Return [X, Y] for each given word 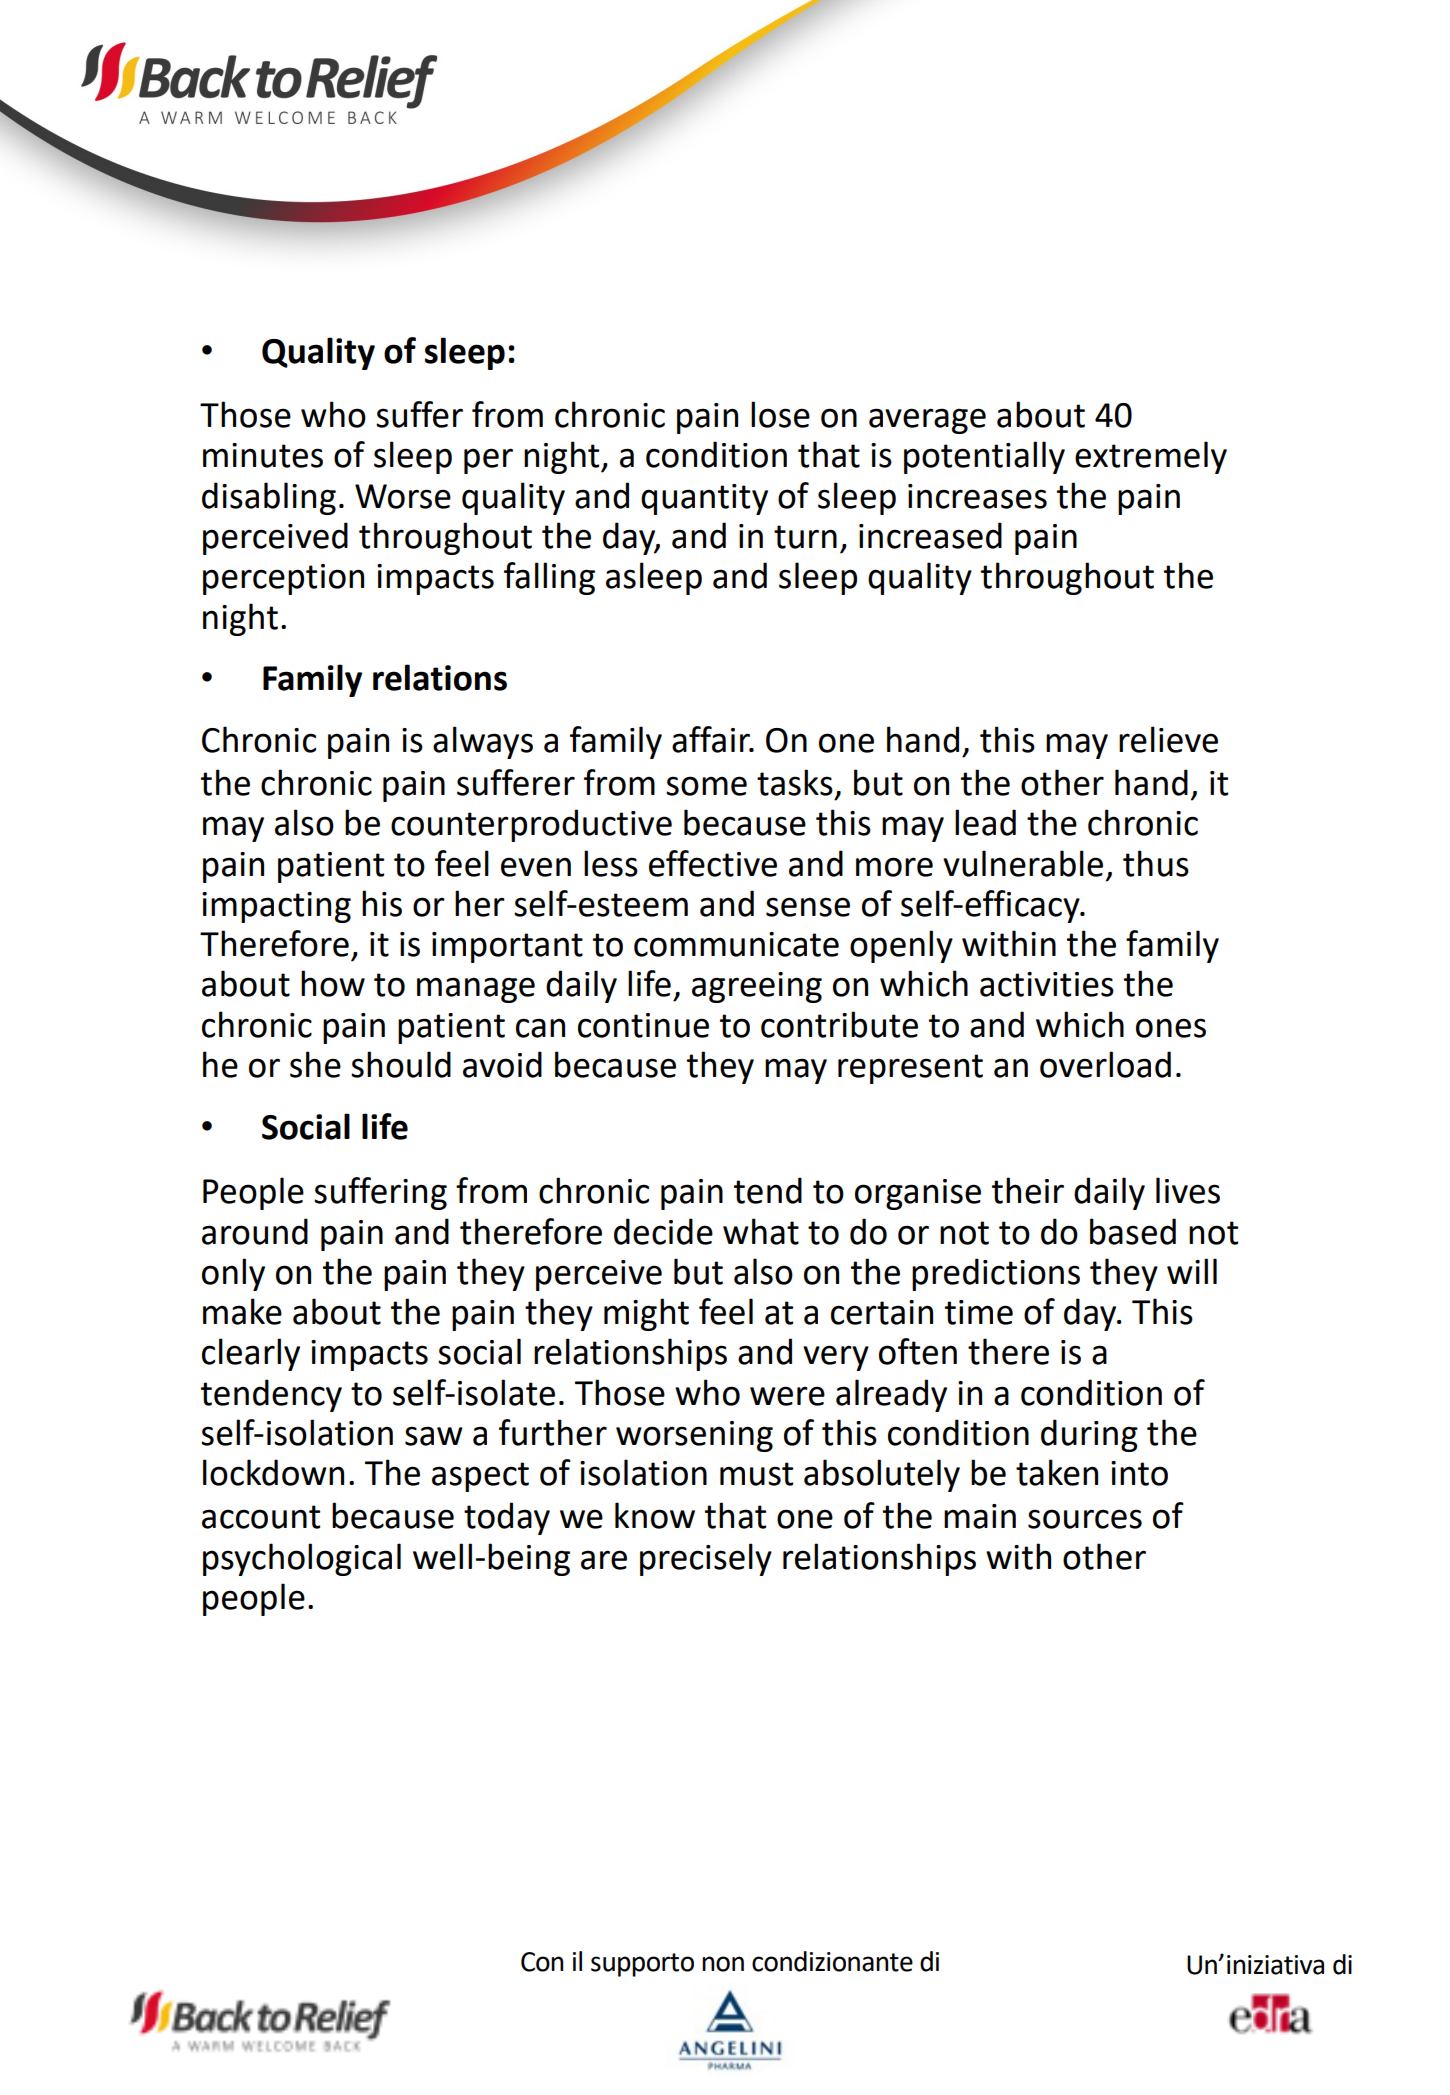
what [761, 1231]
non [723, 1964]
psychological [302, 1559]
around [255, 1231]
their [1028, 1190]
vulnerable [1023, 863]
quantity [704, 499]
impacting [276, 907]
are [604, 1560]
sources [1085, 1519]
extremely [1151, 457]
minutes [263, 455]
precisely [706, 1559]
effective [713, 863]
